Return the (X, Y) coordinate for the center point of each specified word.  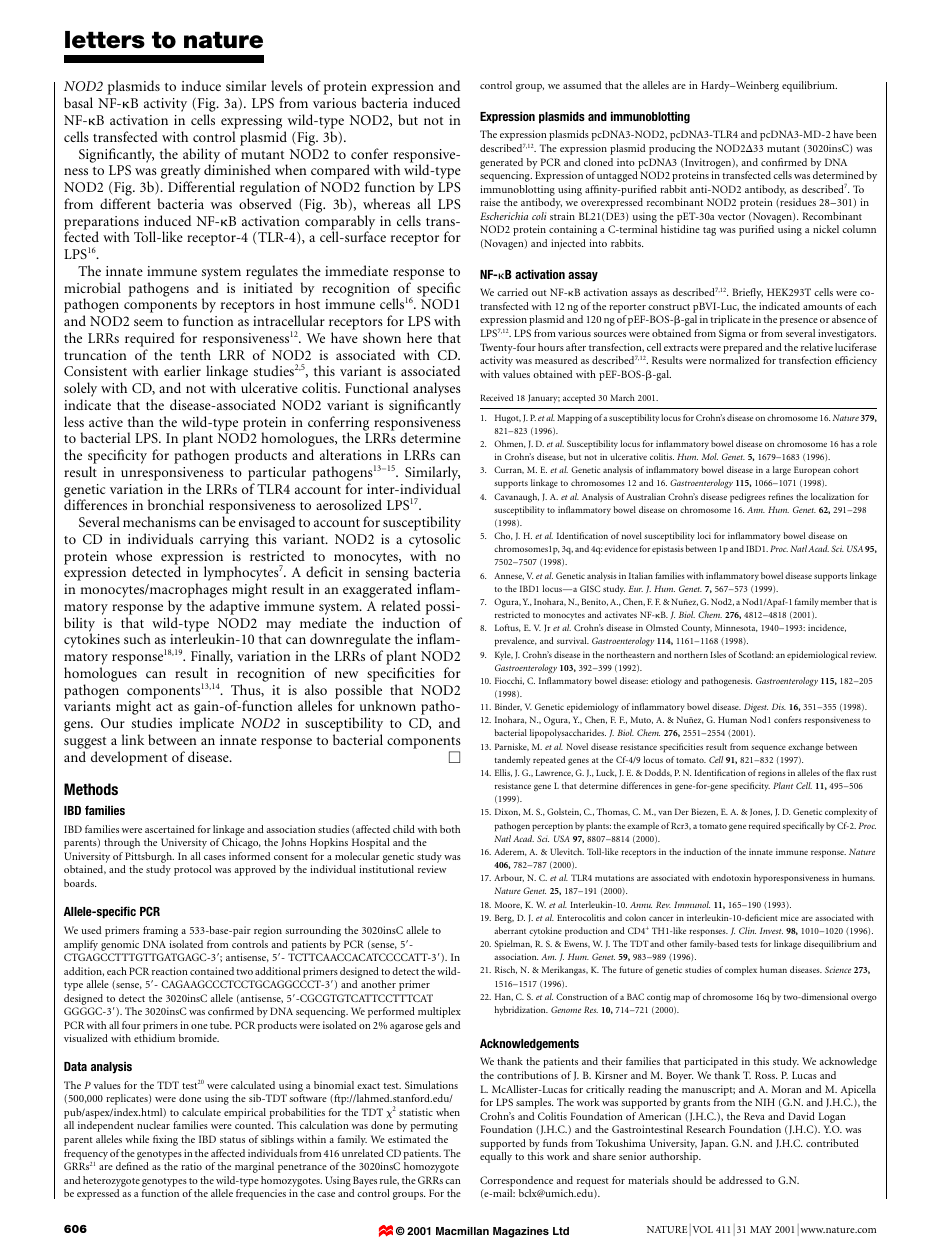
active (106, 422)
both (450, 829)
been (866, 134)
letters (105, 40)
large (782, 471)
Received (496, 397)
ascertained (170, 829)
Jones (761, 812)
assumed (582, 85)
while (137, 1139)
